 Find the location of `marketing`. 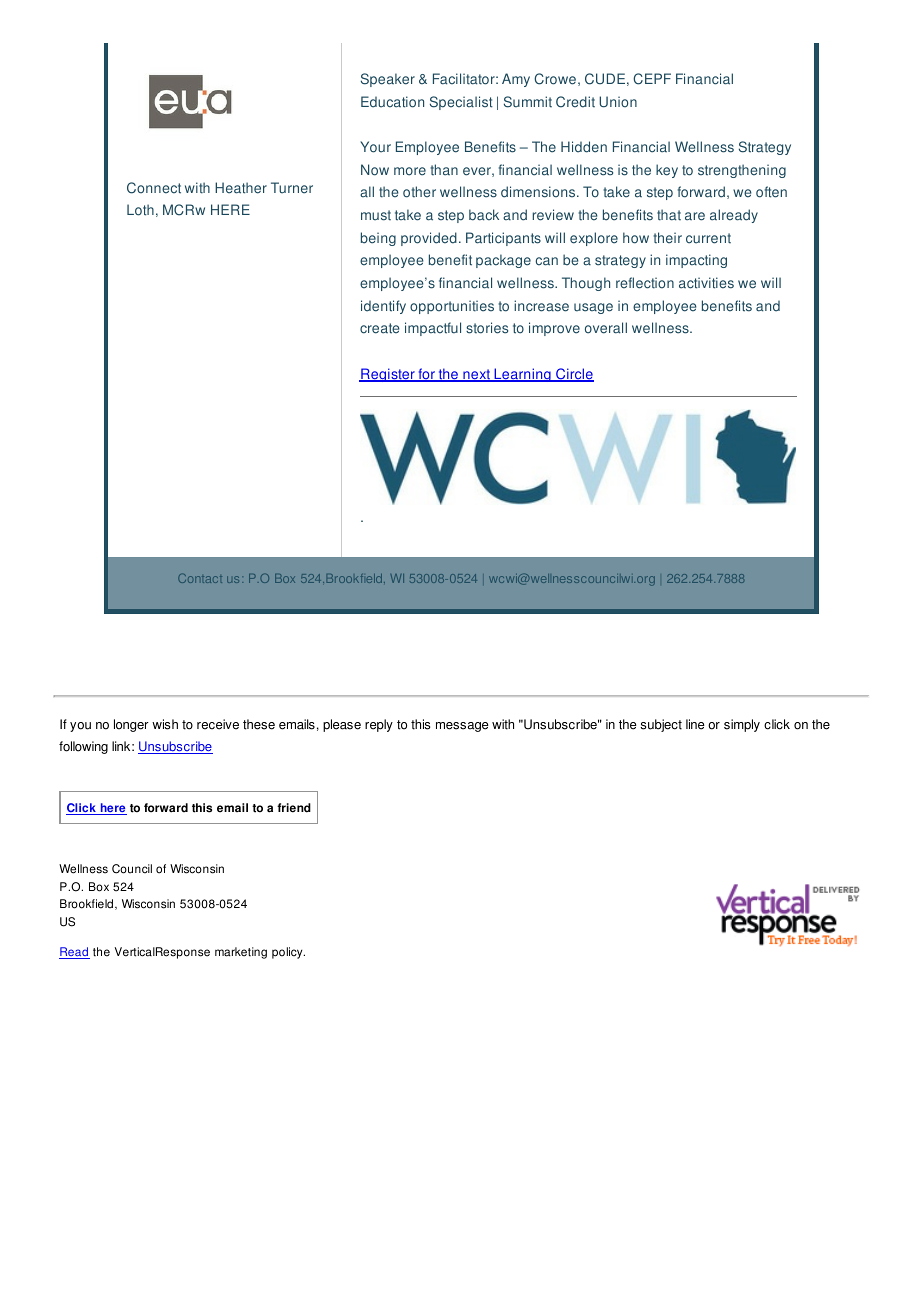

marketing is located at coordinates (241, 953).
